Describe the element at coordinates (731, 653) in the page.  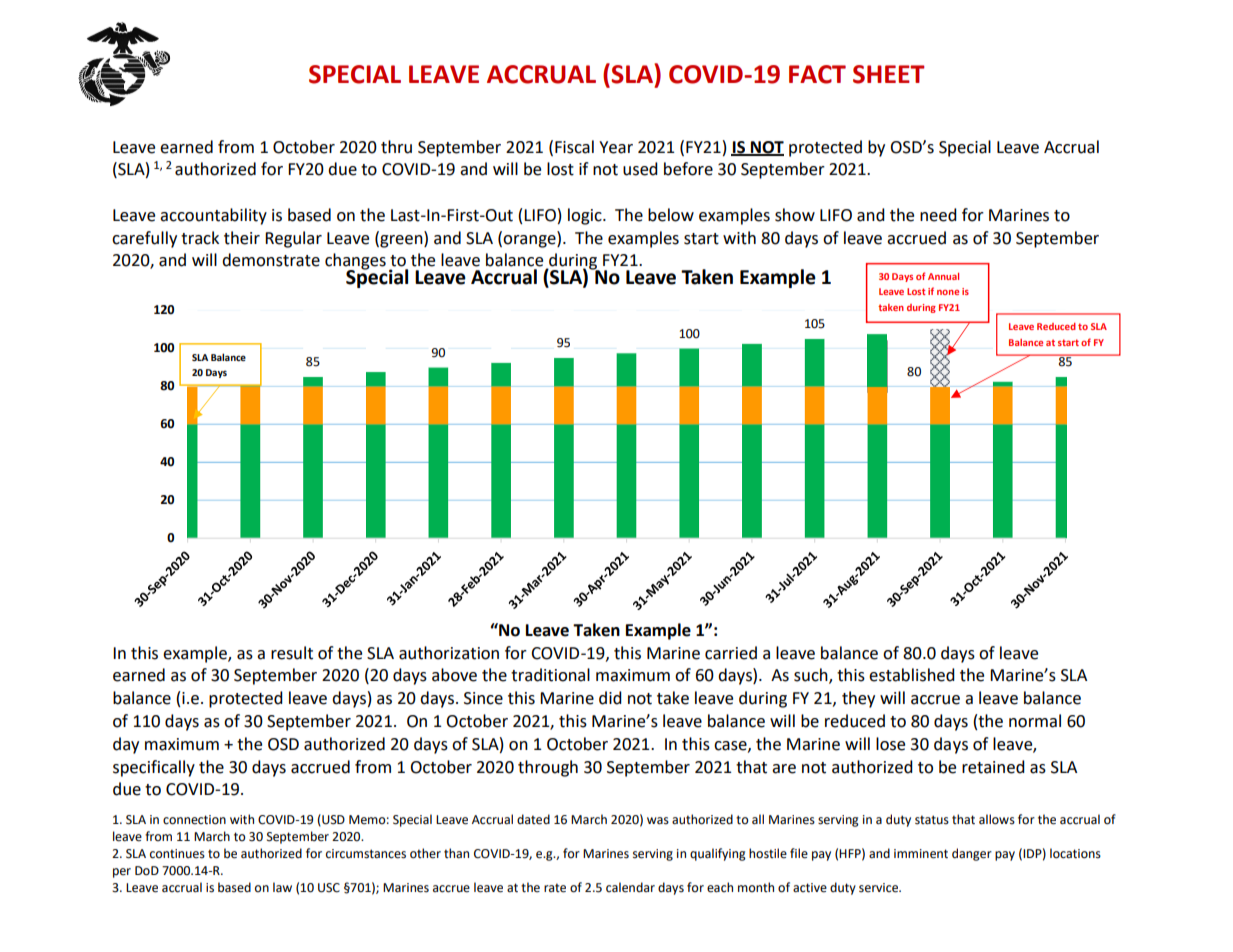
I see `carried` at that location.
